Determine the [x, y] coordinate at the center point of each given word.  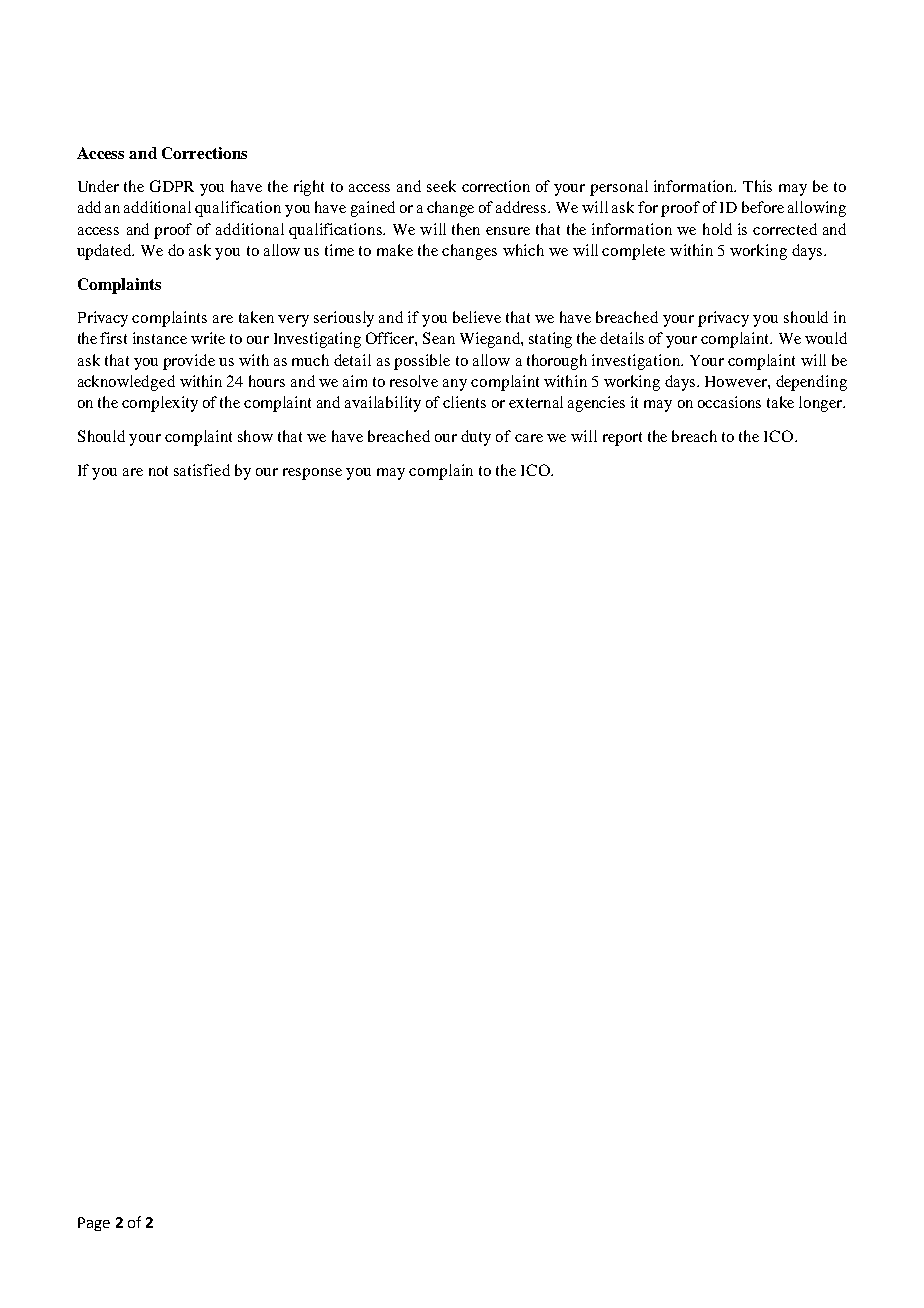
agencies [596, 404]
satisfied [202, 470]
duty [476, 438]
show [255, 436]
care [529, 438]
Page [94, 1224]
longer [822, 404]
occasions [729, 402]
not [158, 471]
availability [383, 404]
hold [717, 229]
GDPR [172, 186]
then [466, 229]
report [622, 439]
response [312, 474]
